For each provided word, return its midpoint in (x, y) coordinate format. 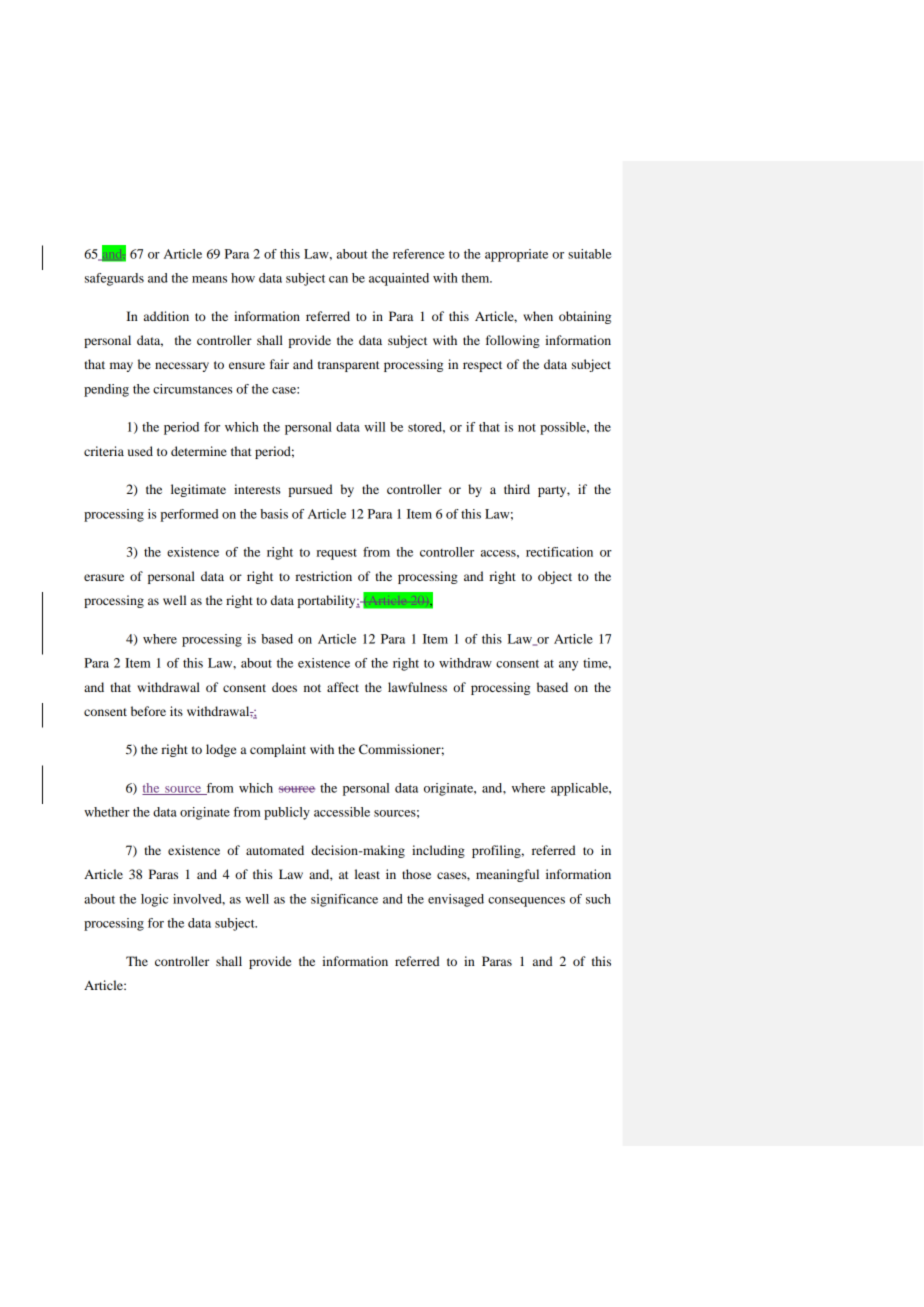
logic (154, 900)
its (176, 711)
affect (343, 687)
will (374, 427)
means (209, 279)
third (517, 489)
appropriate (516, 255)
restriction (324, 576)
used (140, 451)
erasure (104, 577)
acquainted (399, 279)
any (568, 666)
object (555, 577)
